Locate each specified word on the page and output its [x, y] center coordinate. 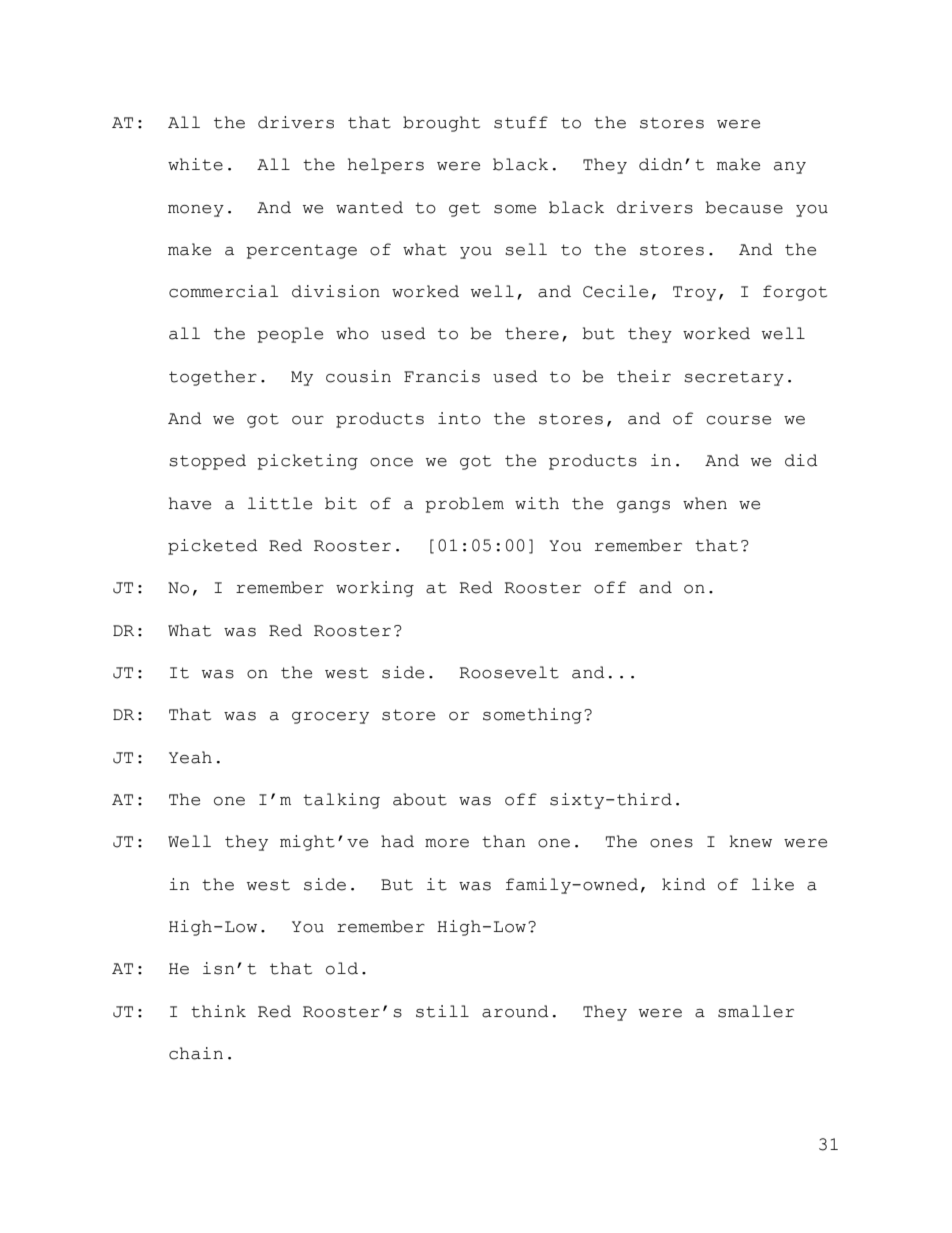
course [738, 420]
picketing [307, 462]
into [459, 418]
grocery [330, 718]
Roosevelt [509, 672]
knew [750, 841]
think [218, 1011]
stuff [521, 122]
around [515, 1011]
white [195, 164]
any [790, 168]
